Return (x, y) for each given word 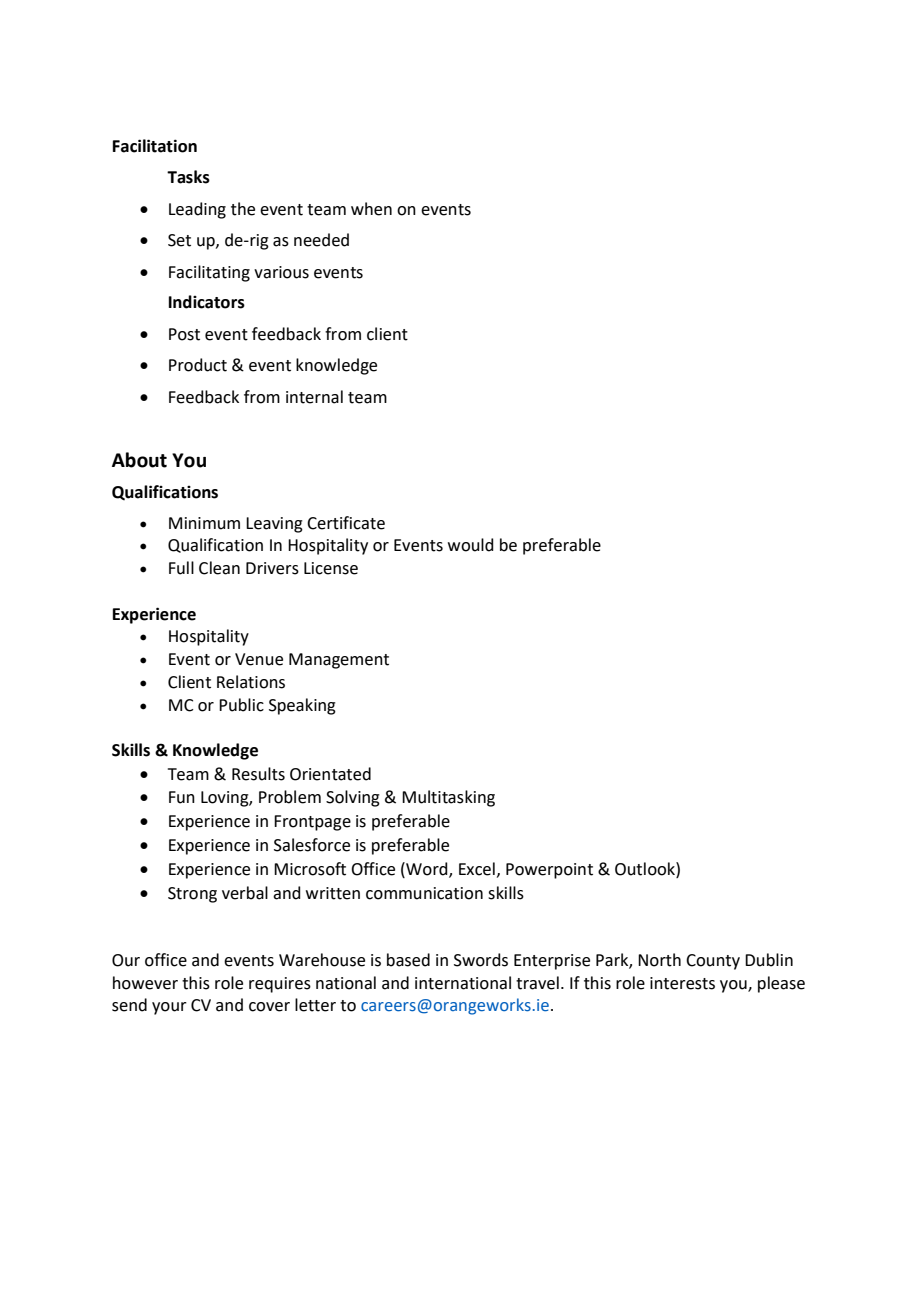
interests (682, 983)
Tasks (188, 177)
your (169, 1008)
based (408, 960)
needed (321, 240)
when (371, 209)
